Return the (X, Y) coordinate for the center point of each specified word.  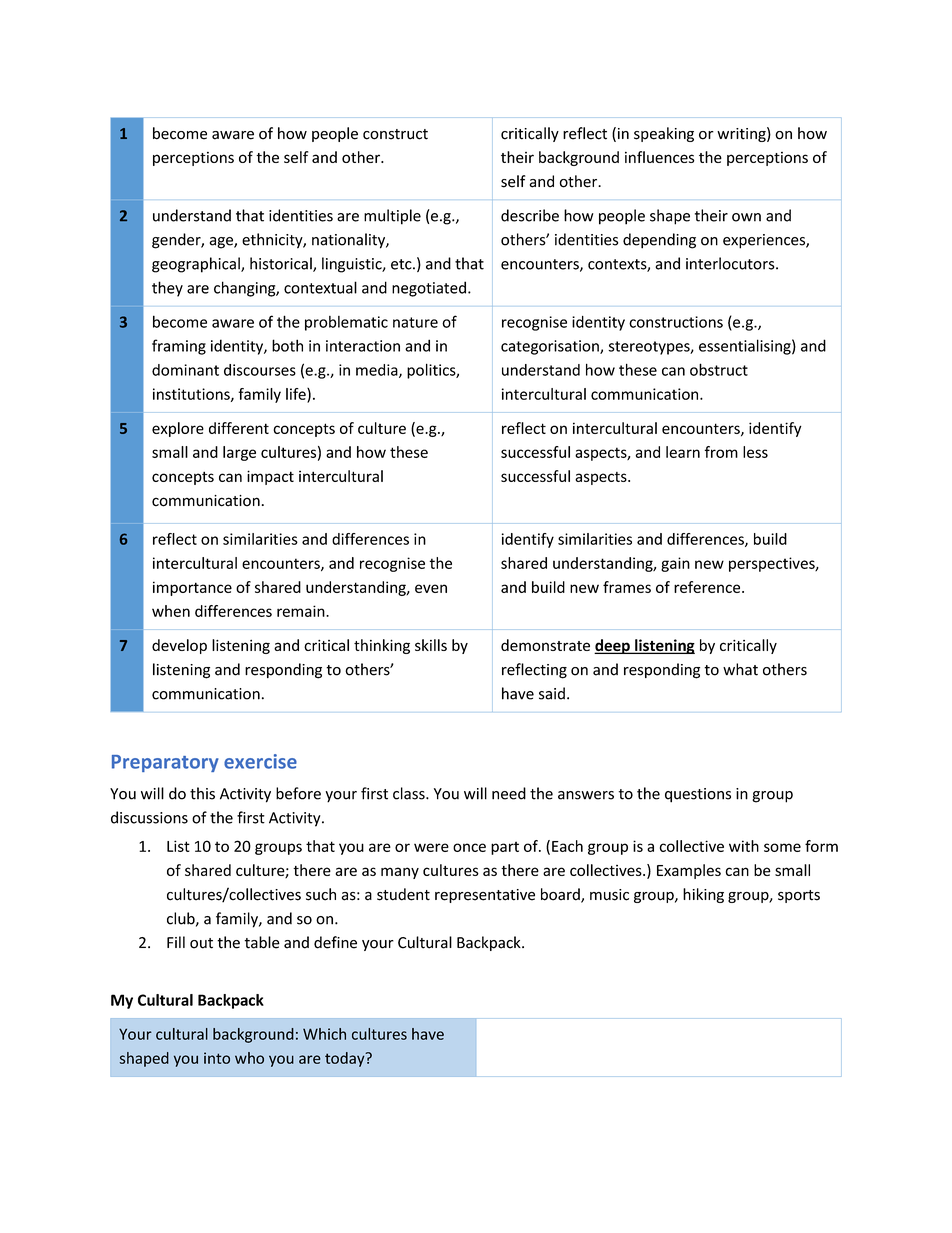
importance (192, 588)
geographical (197, 265)
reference (708, 587)
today (346, 1059)
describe (530, 215)
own (746, 217)
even (431, 588)
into (217, 1058)
